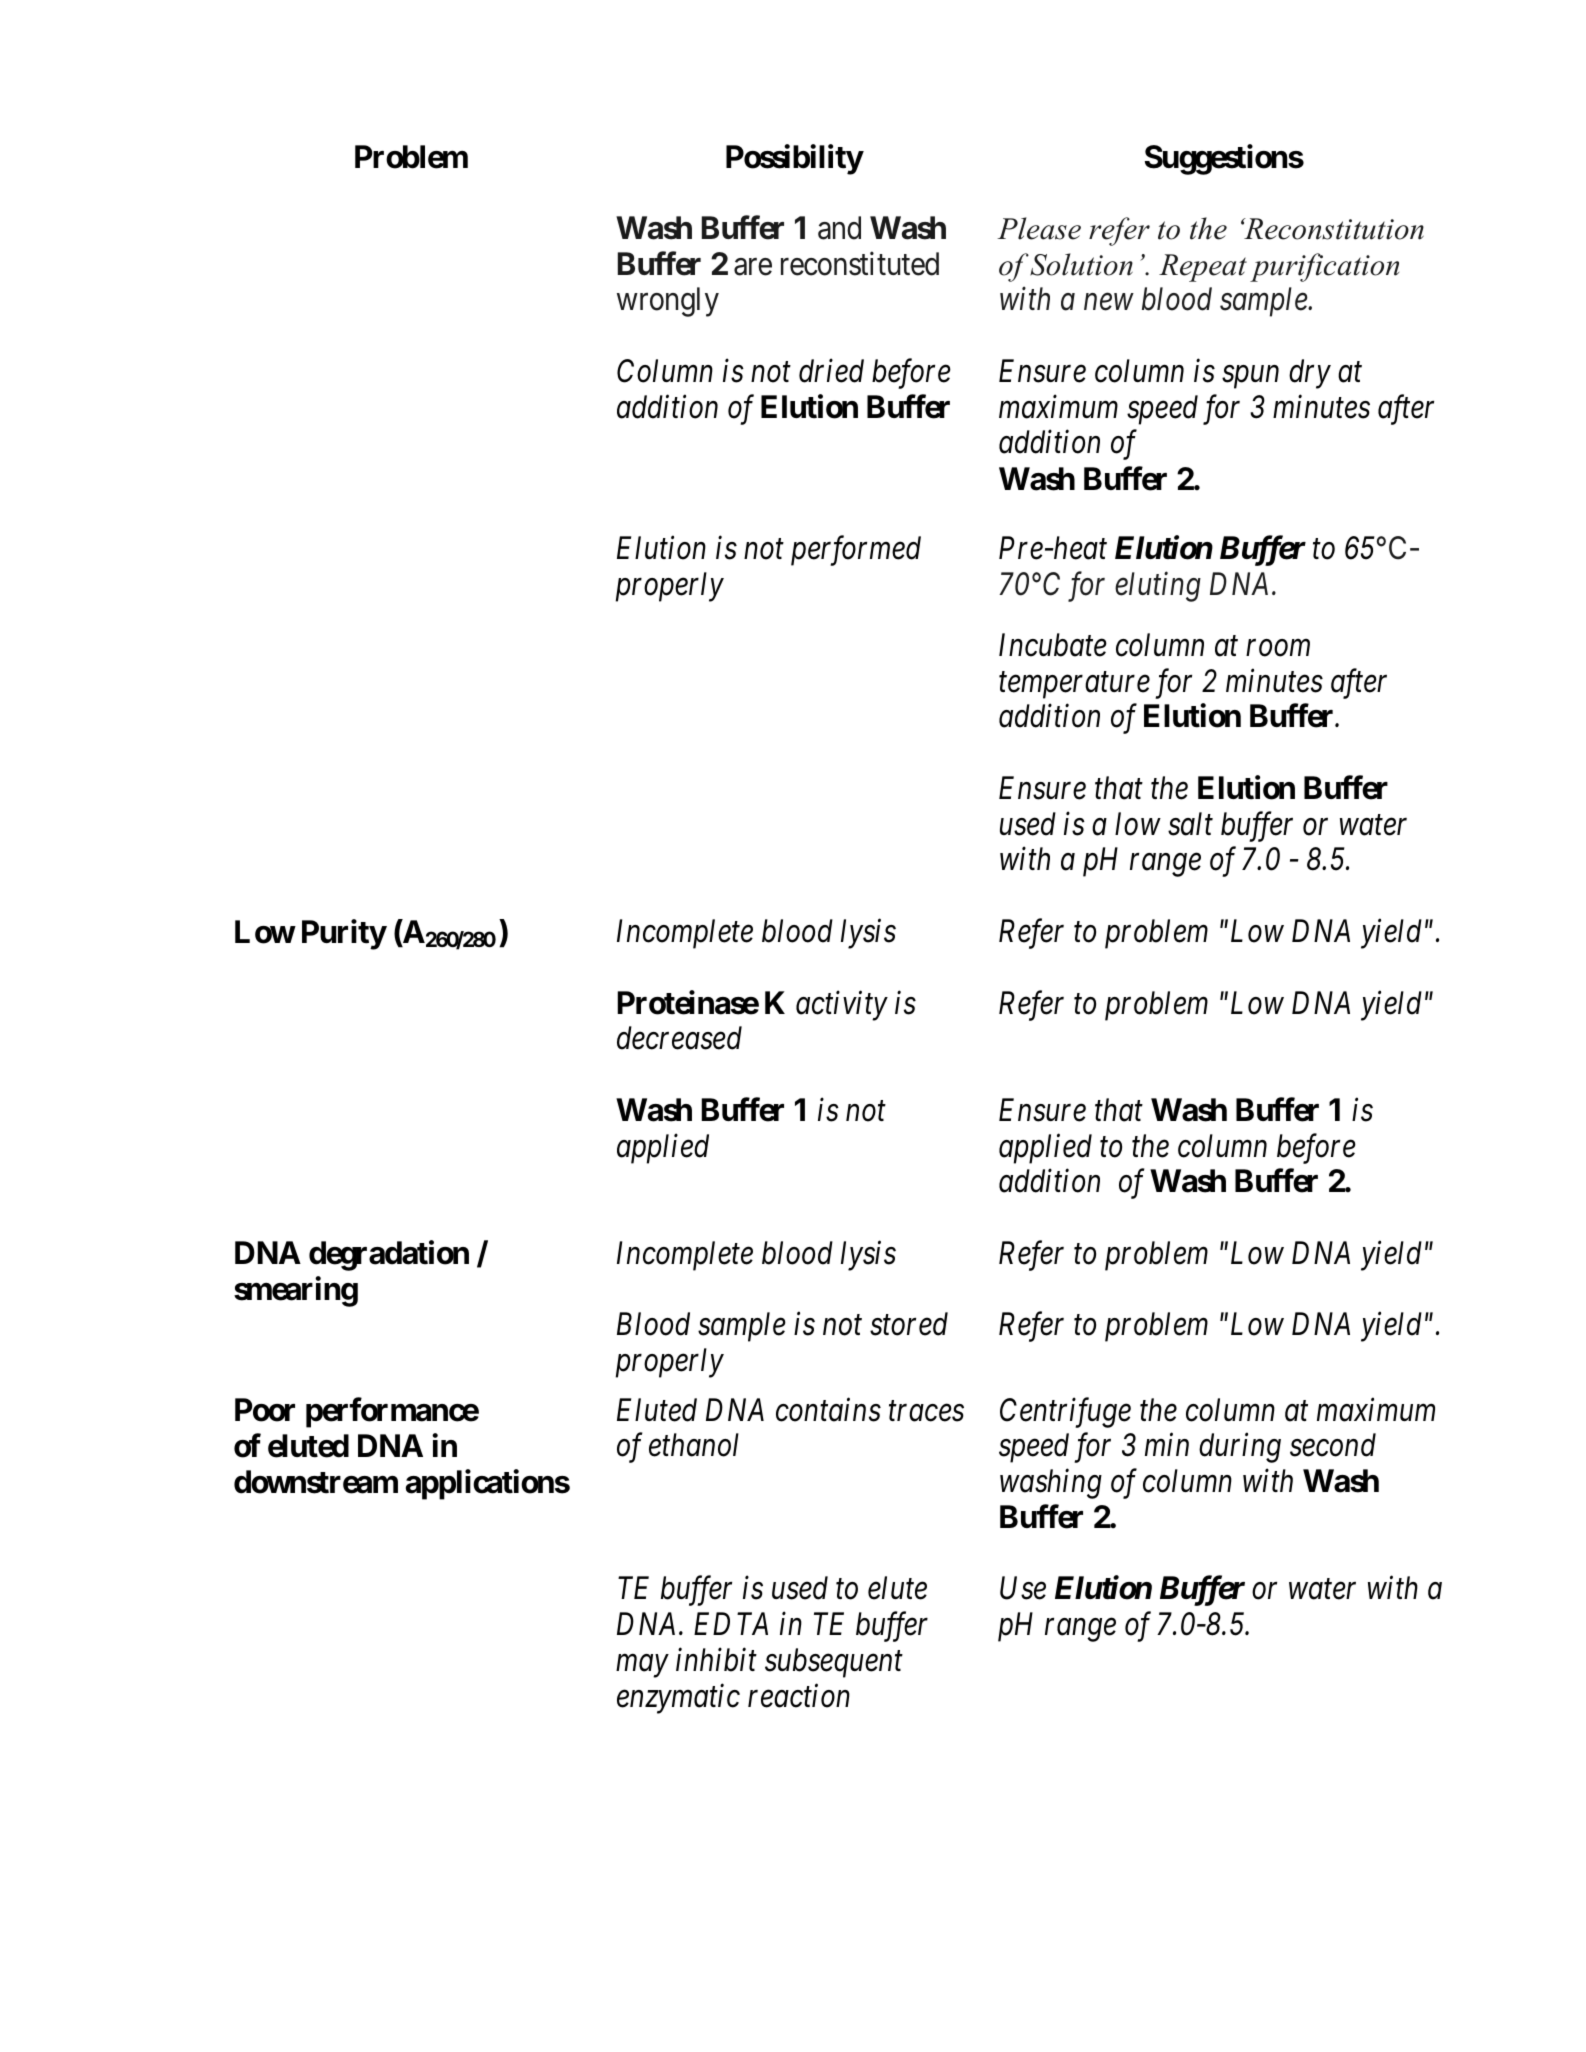  I want to click on Repeat, so click(1203, 268).
